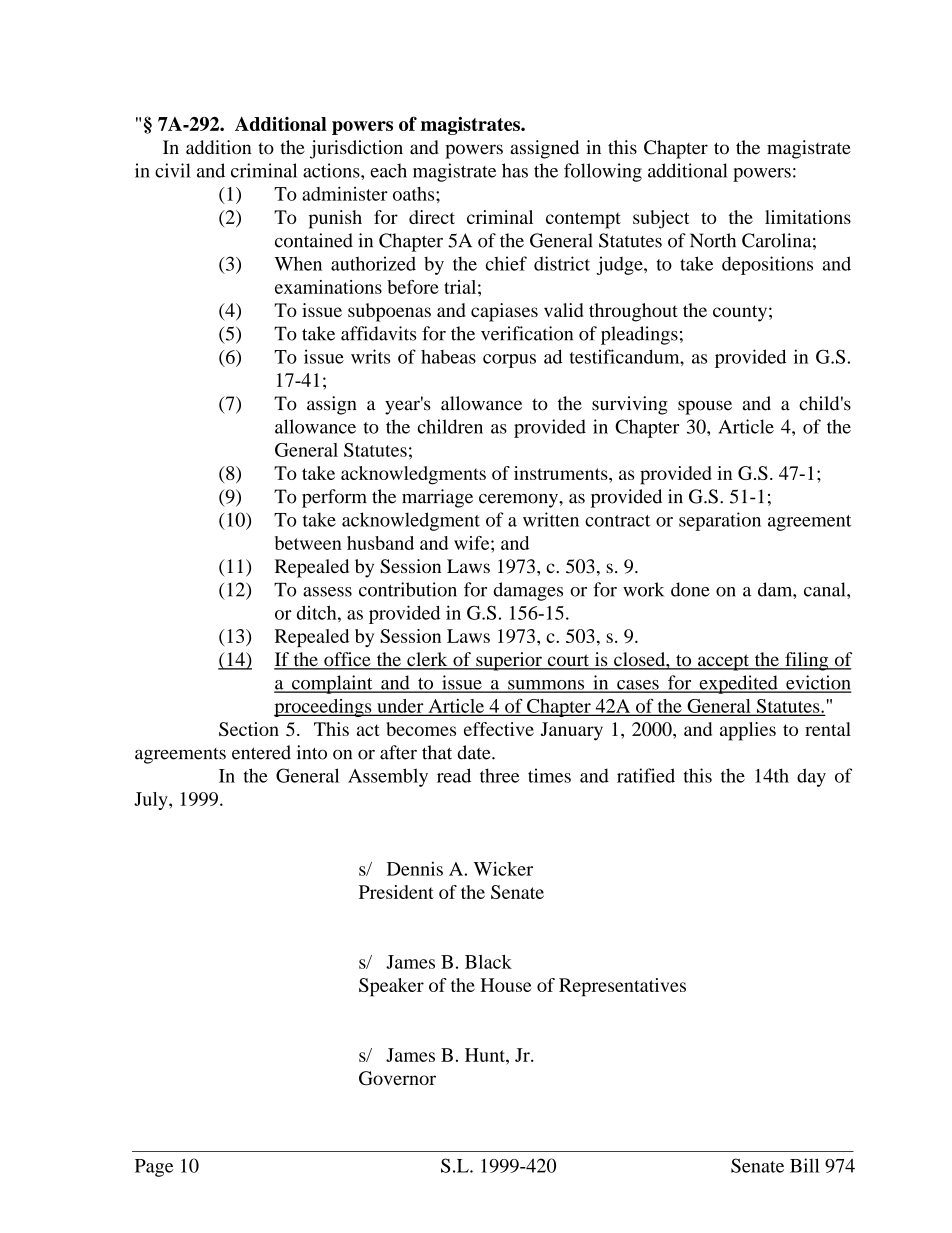 Image resolution: width=952 pixels, height=1233 pixels. Describe the element at coordinates (720, 521) in the screenshot. I see `separation` at that location.
